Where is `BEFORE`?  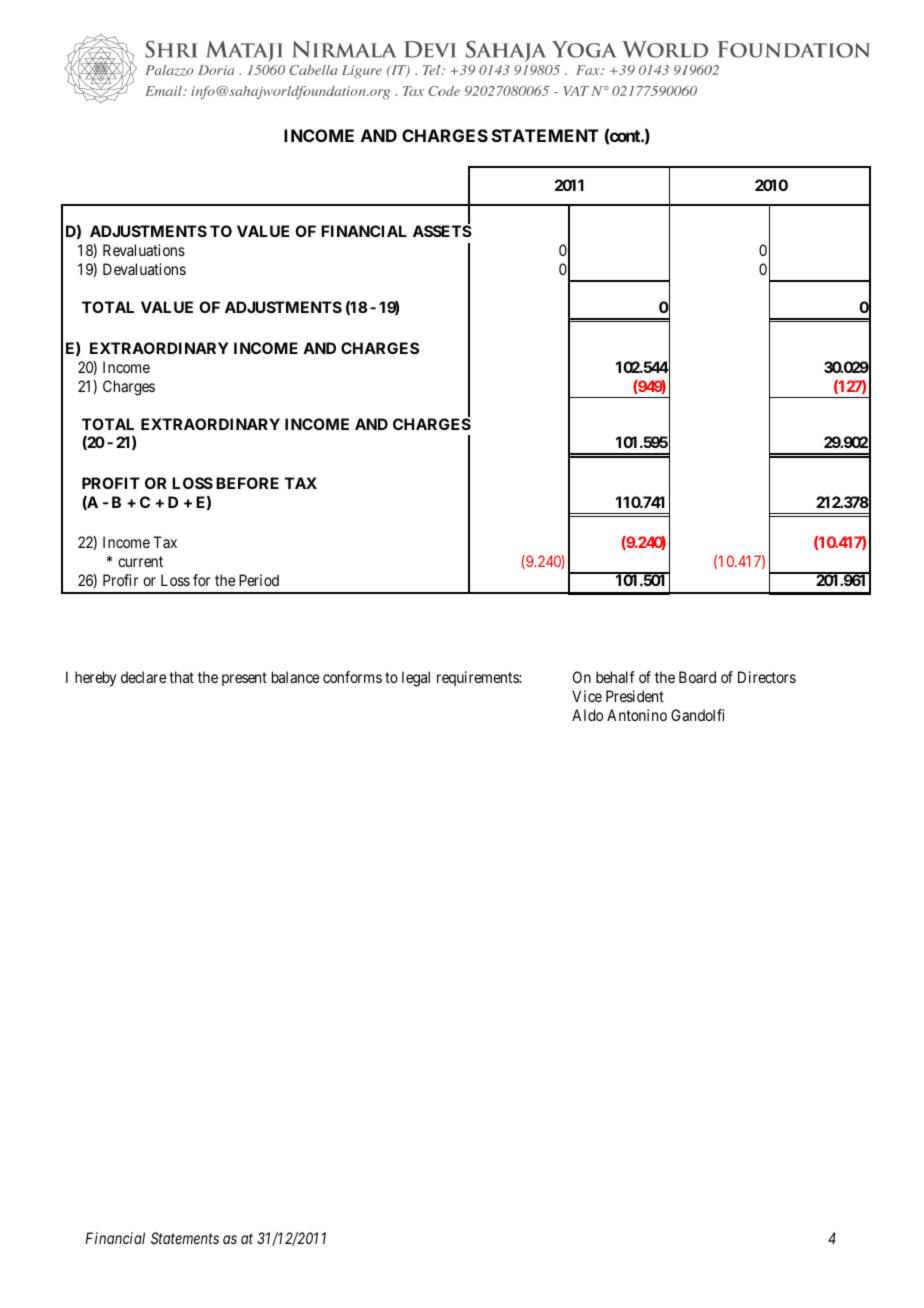
BEFORE is located at coordinates (247, 483).
